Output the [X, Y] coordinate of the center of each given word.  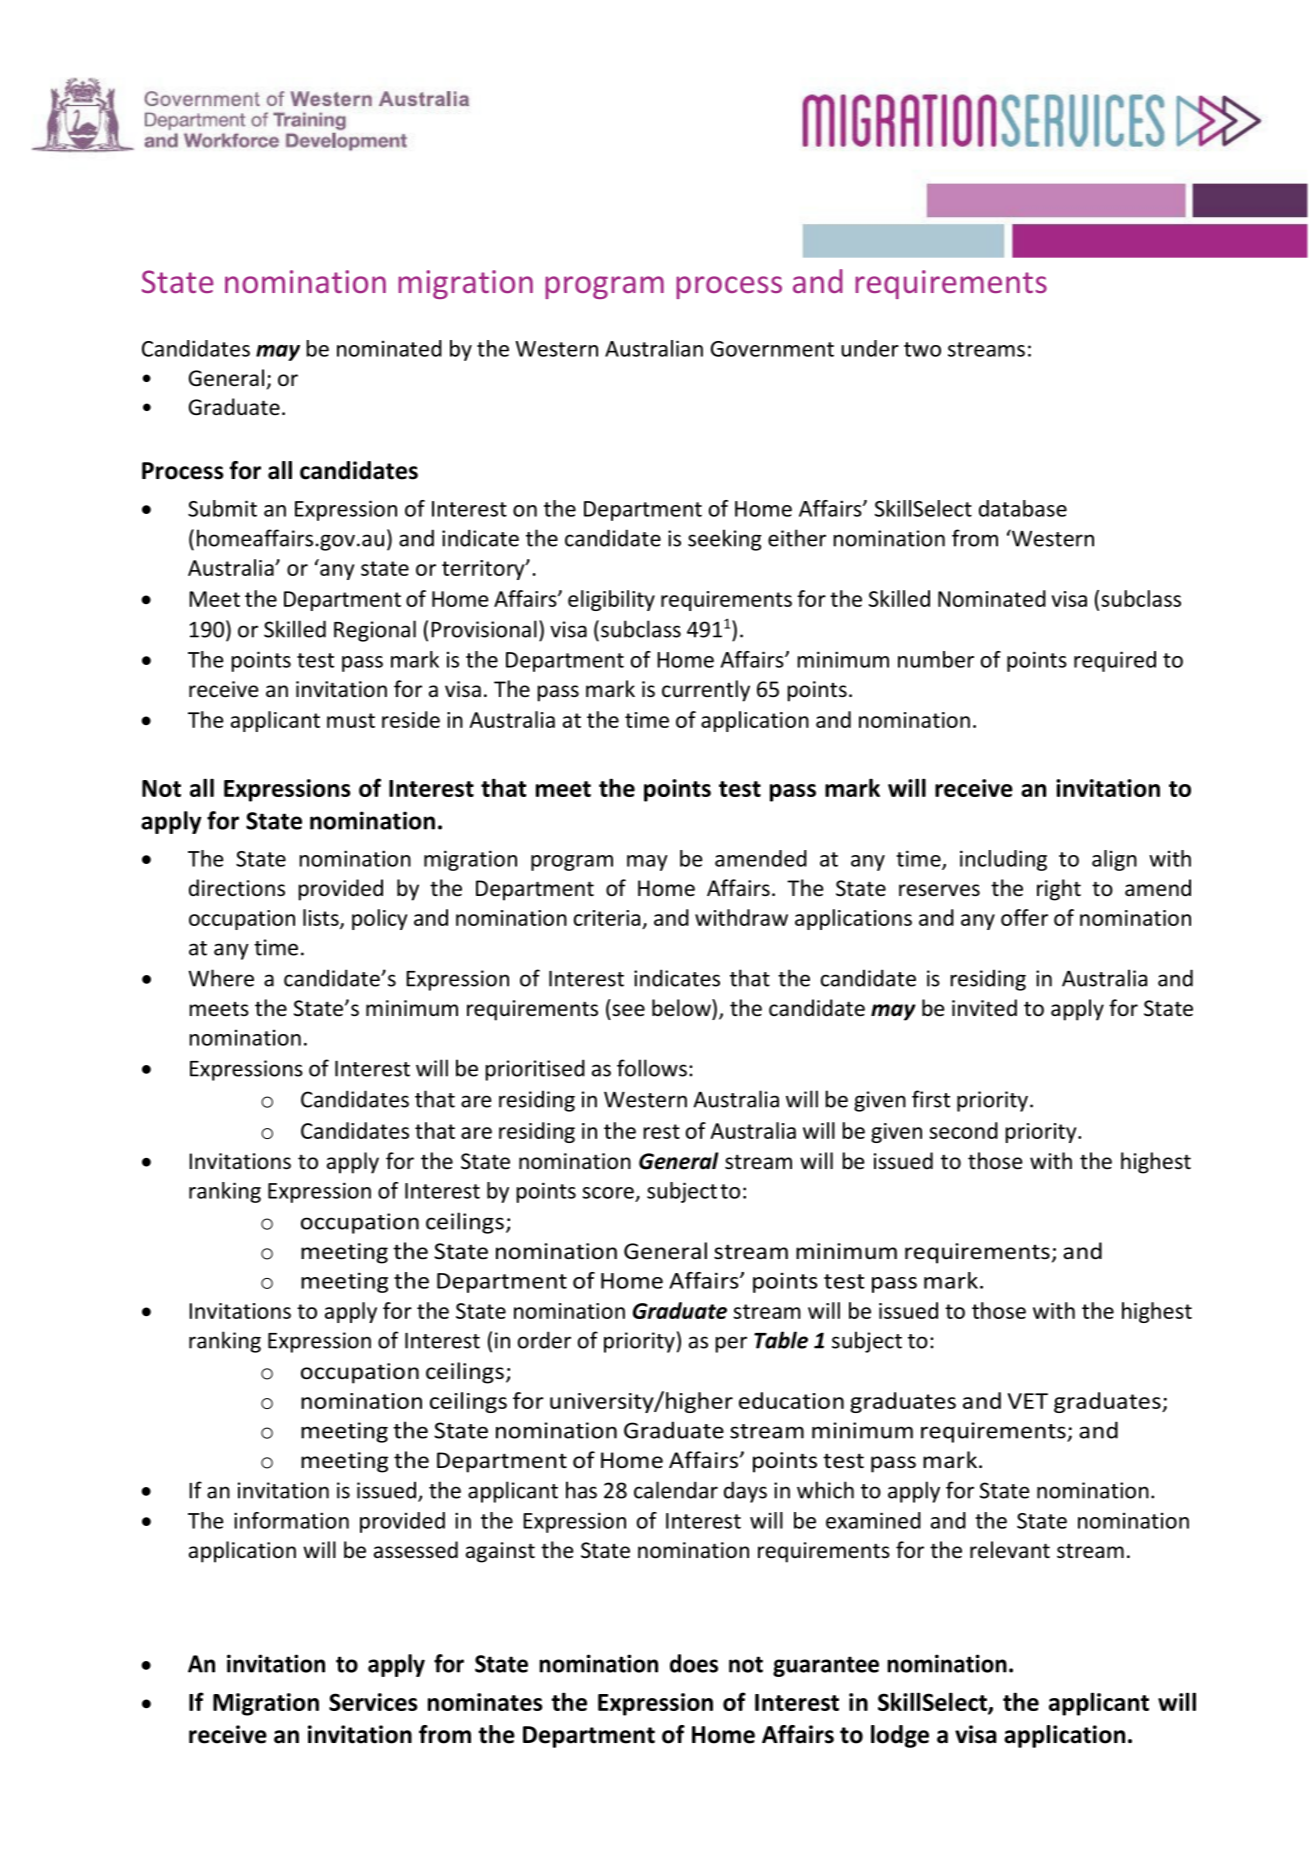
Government [772, 349]
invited [984, 1007]
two [922, 349]
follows [652, 1068]
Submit [222, 508]
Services [373, 1702]
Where [221, 978]
